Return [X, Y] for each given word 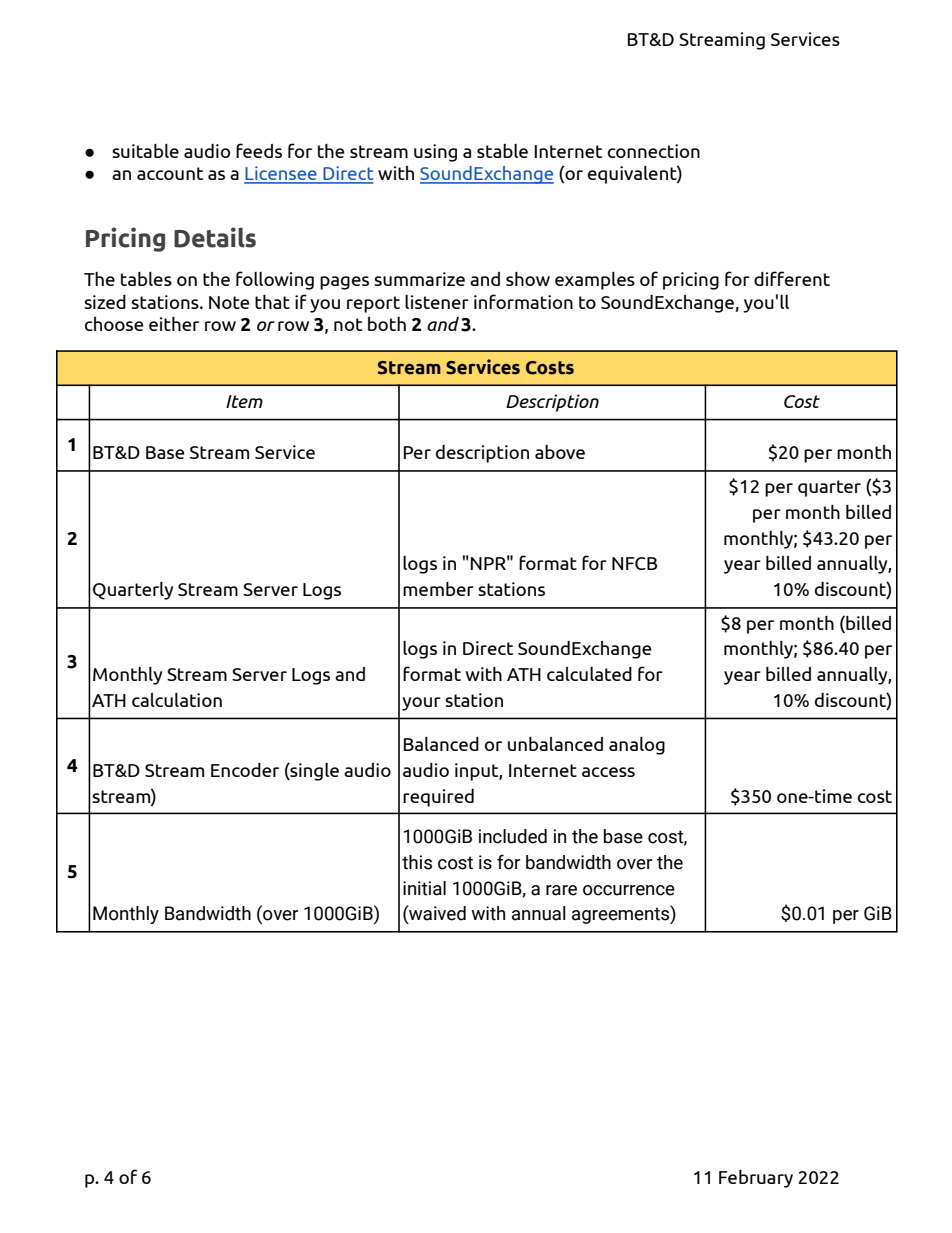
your [421, 704]
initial [424, 888]
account [170, 173]
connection [654, 151]
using [435, 153]
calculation [177, 700]
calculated [589, 674]
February [756, 1179]
